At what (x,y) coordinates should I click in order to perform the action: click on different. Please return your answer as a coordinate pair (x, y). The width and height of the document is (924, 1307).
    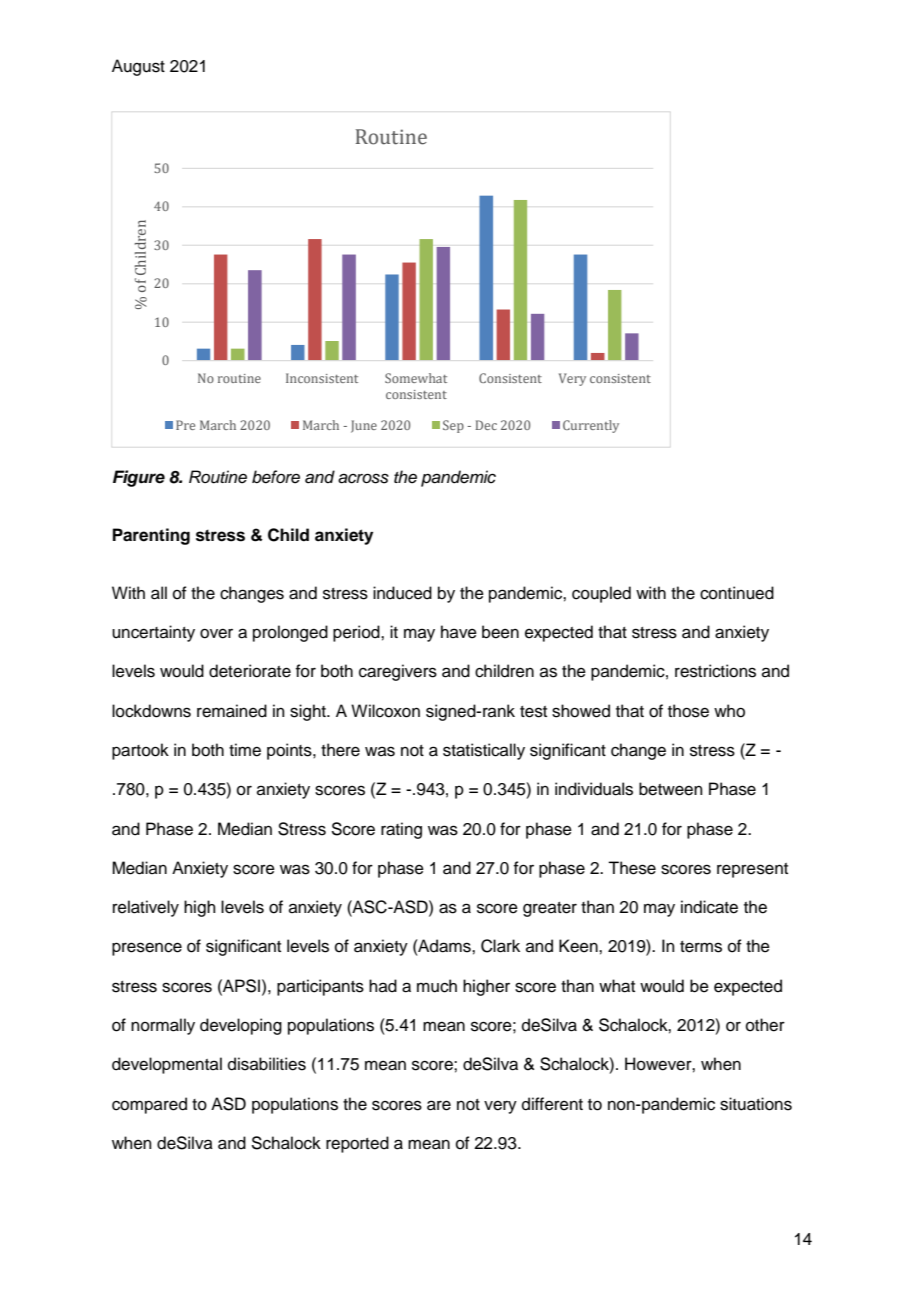
    Looking at the image, I should click on (552, 1104).
